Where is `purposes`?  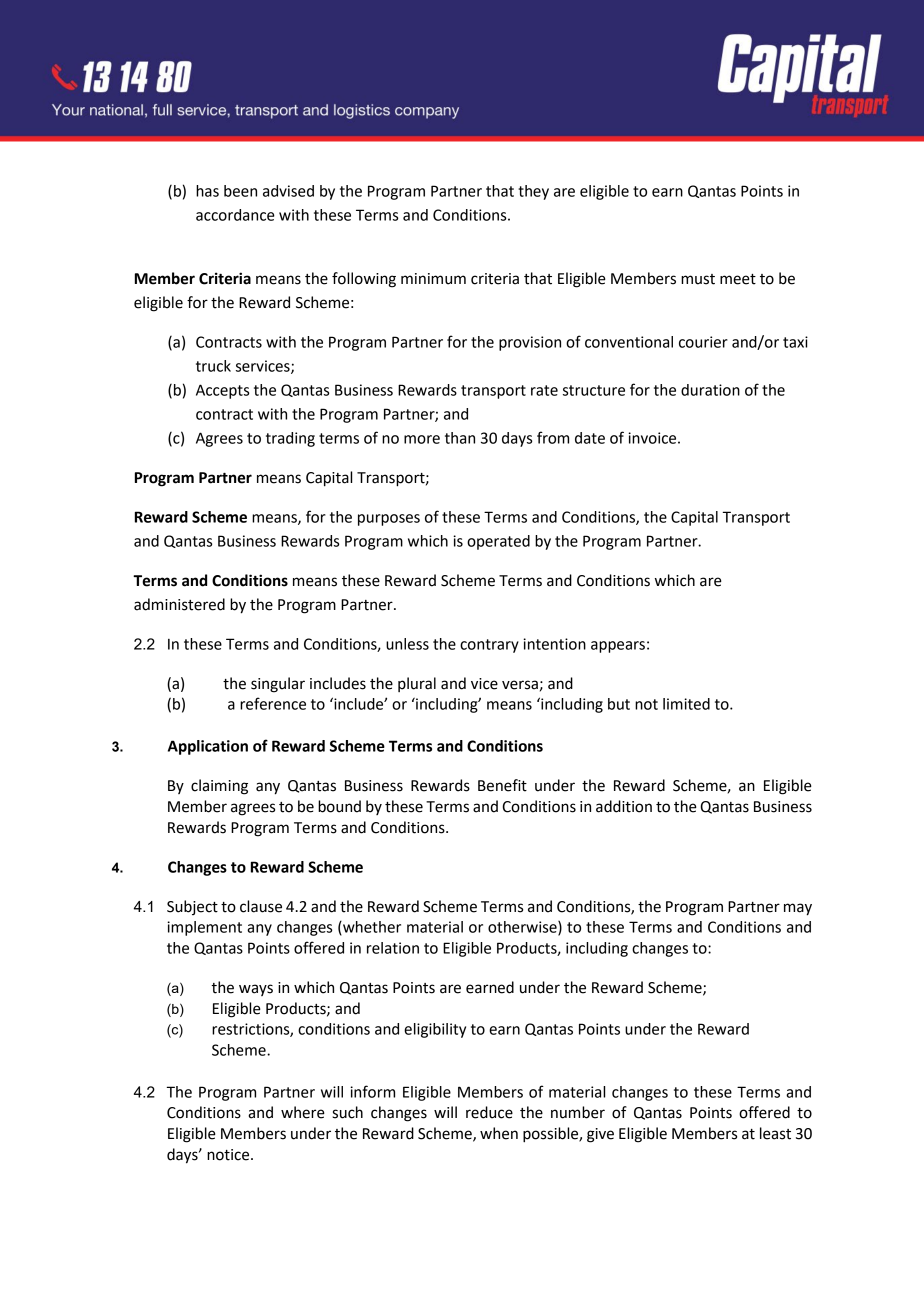
purposes is located at coordinates (389, 520).
